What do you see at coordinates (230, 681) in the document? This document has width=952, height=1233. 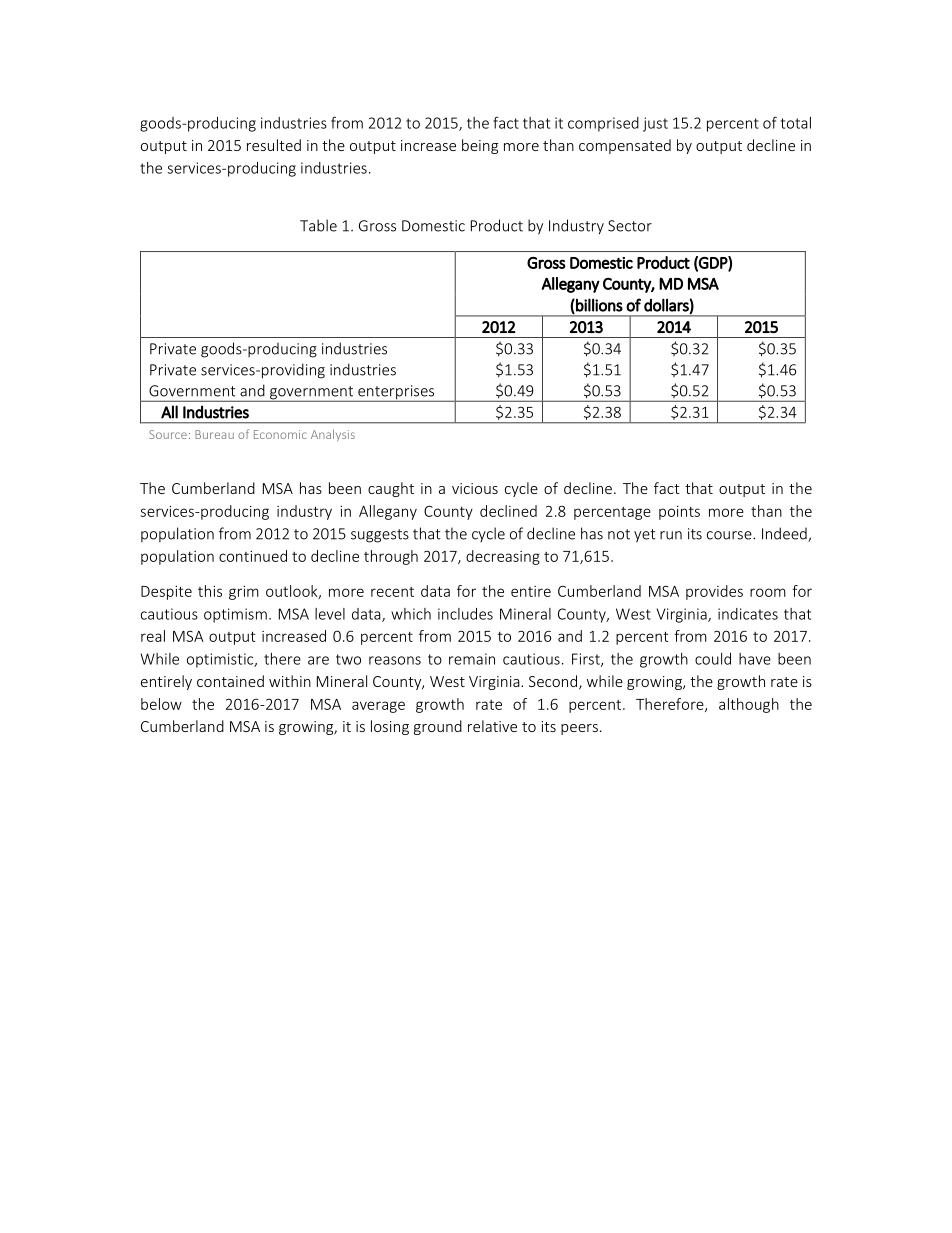 I see `contained` at bounding box center [230, 681].
